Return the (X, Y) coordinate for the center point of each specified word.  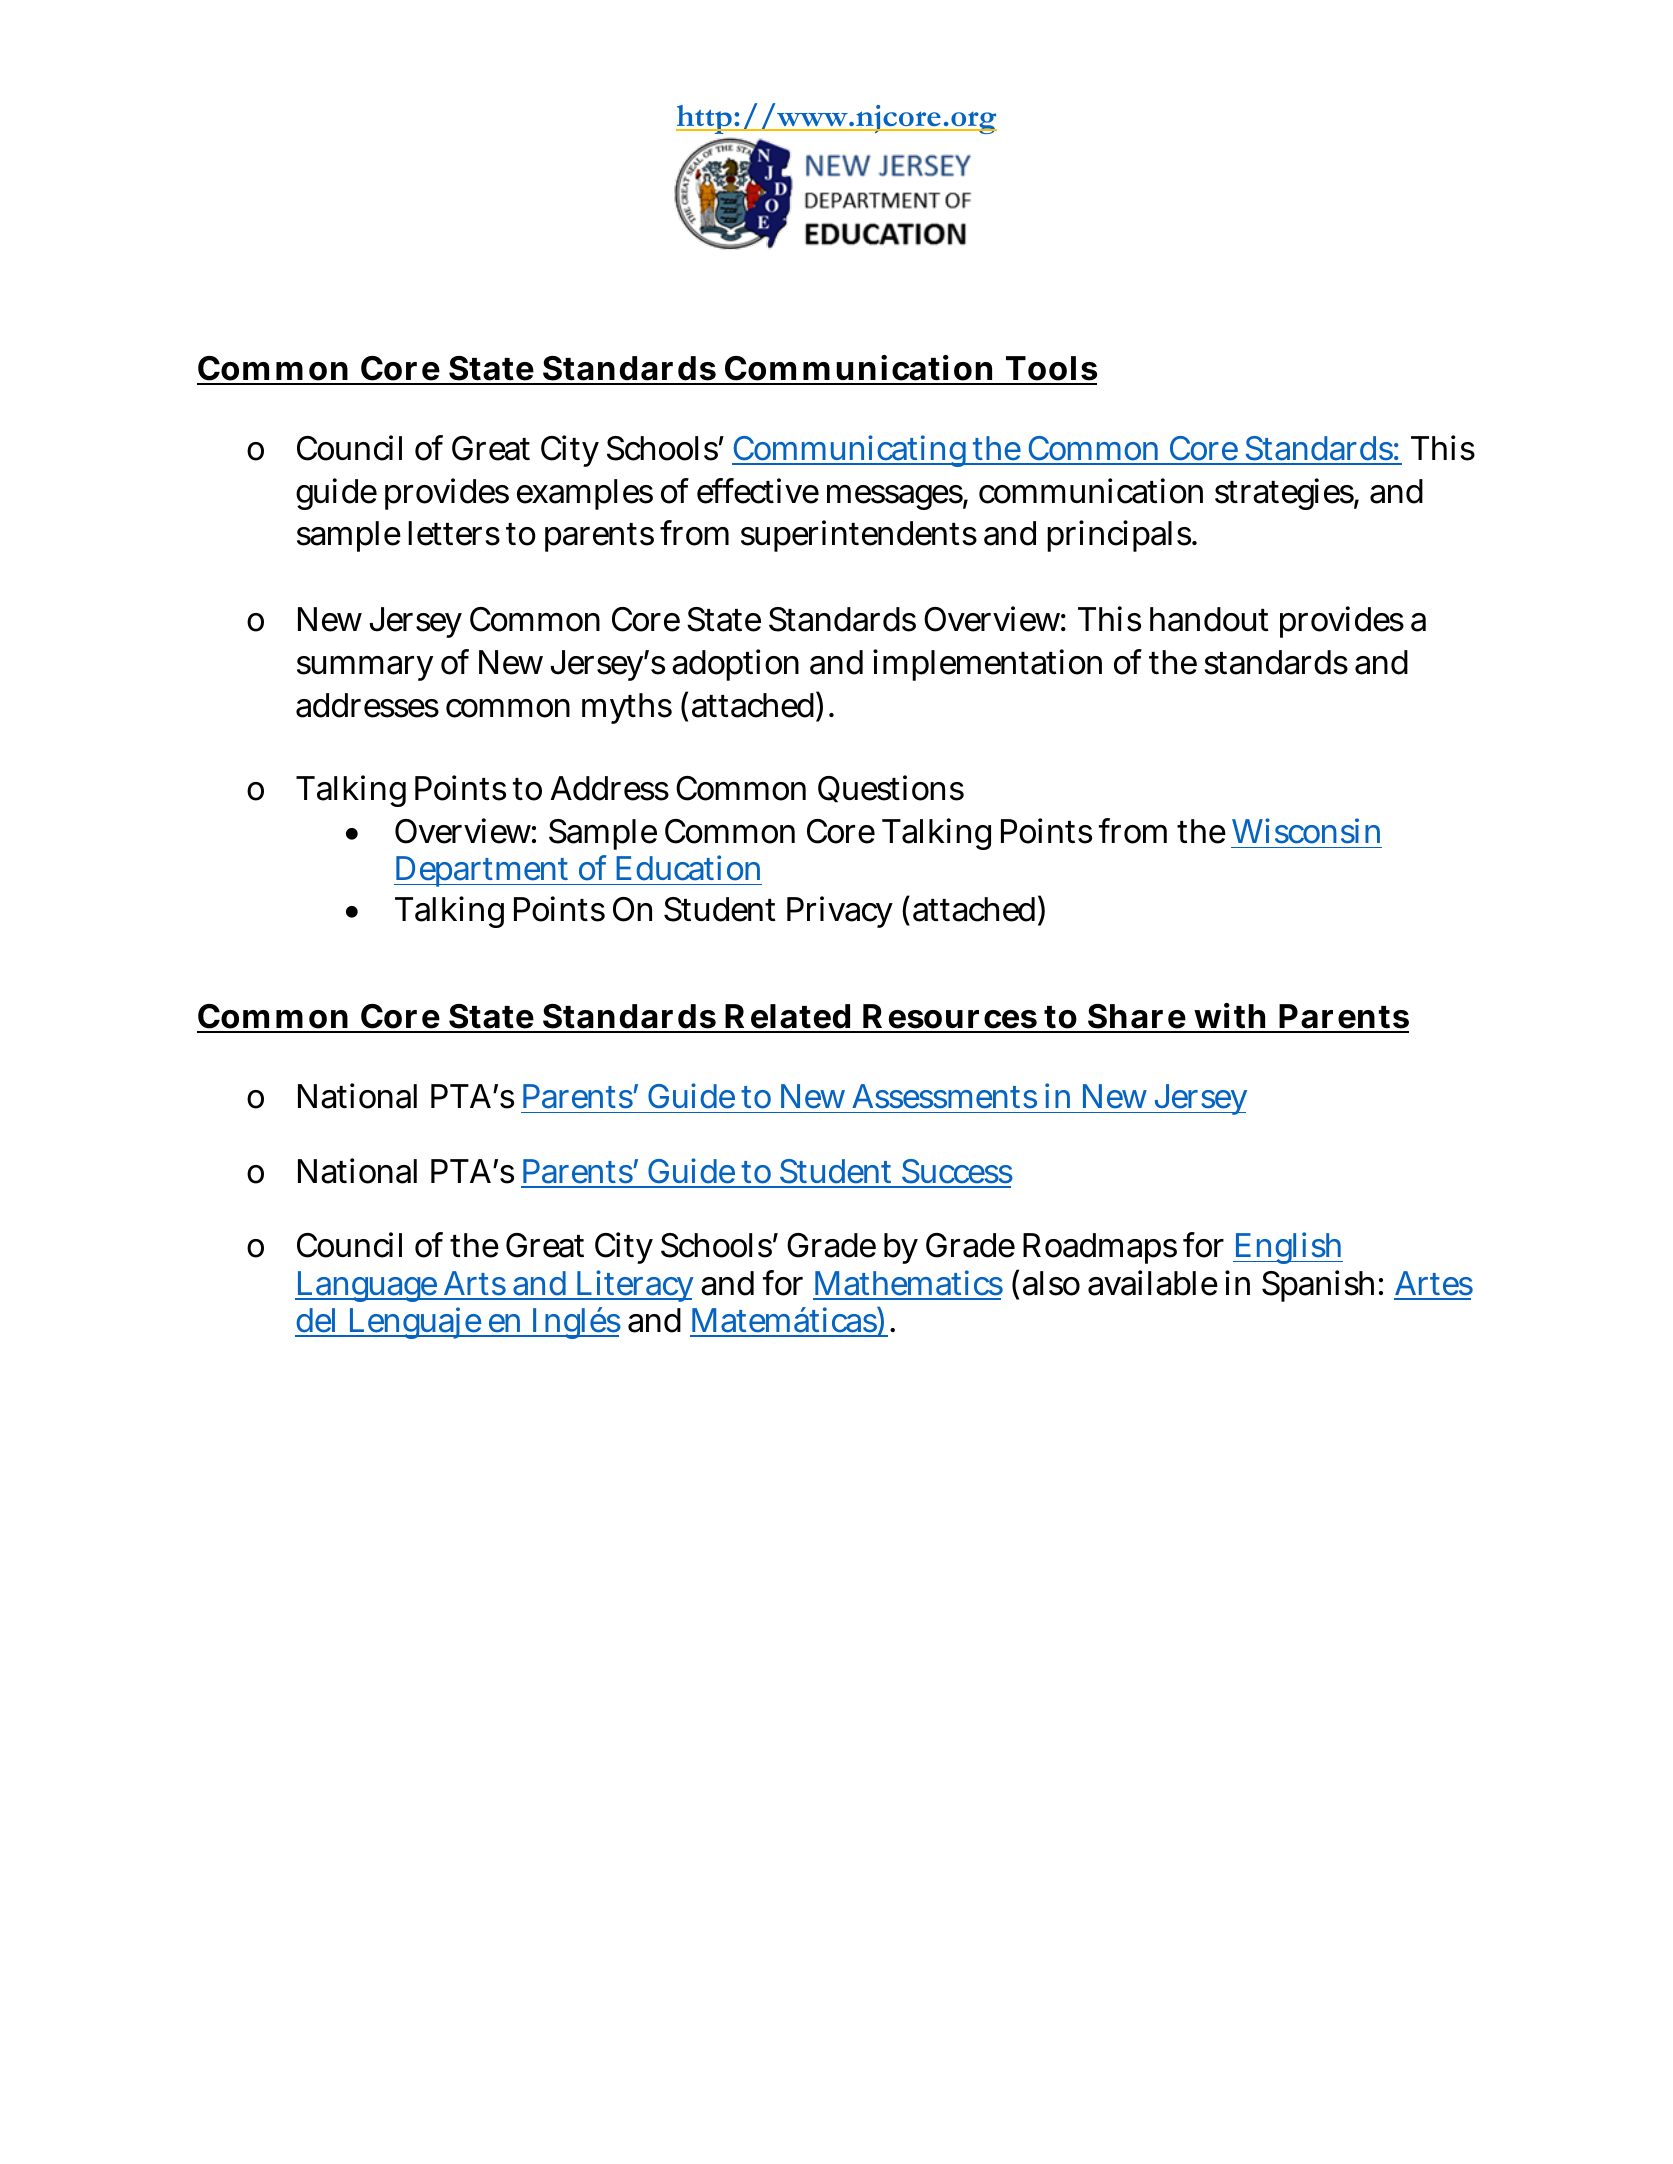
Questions (891, 789)
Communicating (851, 451)
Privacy (840, 912)
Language (367, 1286)
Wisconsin (1306, 831)
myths (627, 708)
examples (585, 494)
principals (1120, 536)
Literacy (633, 1286)
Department (483, 871)
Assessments (944, 1096)
